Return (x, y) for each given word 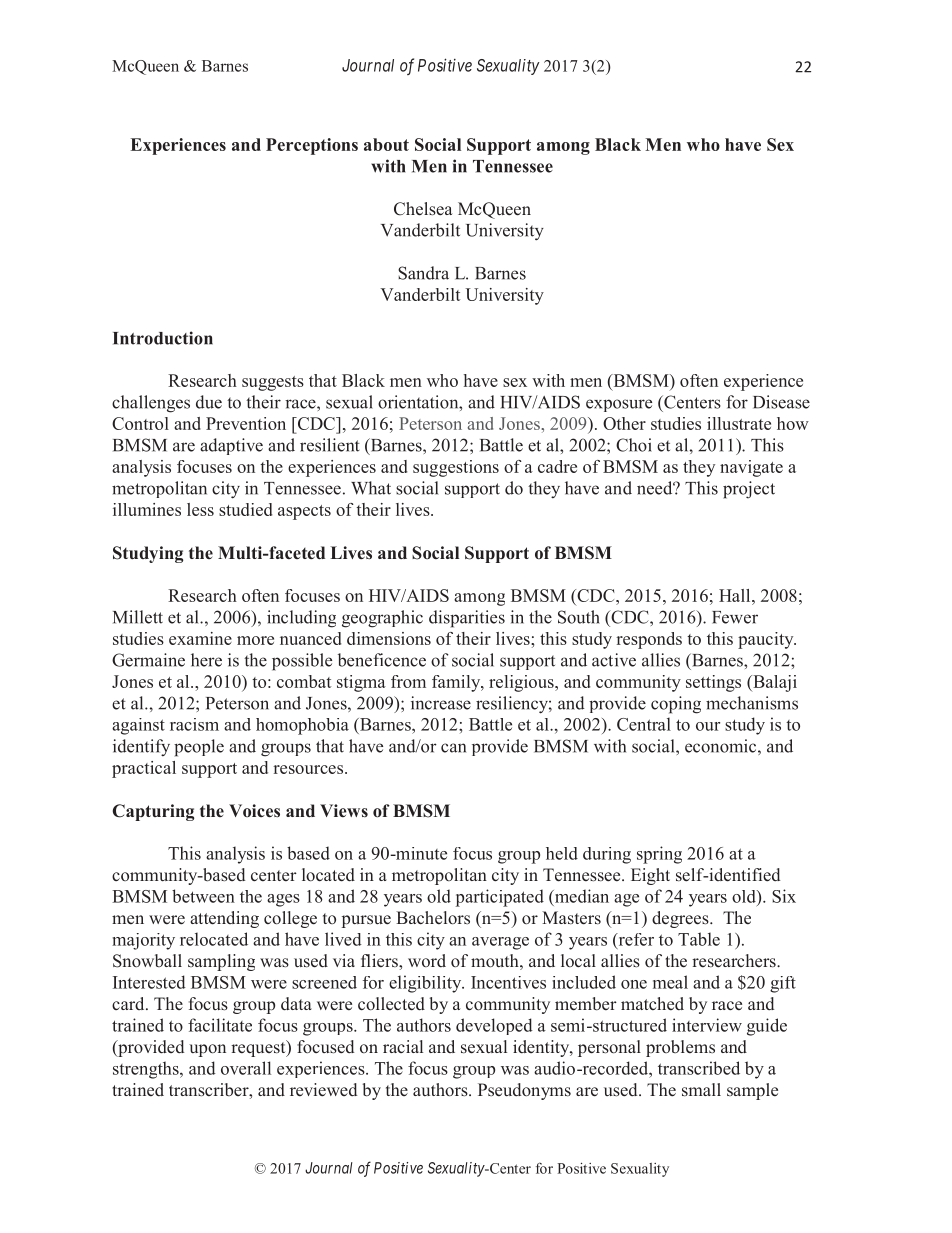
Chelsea (423, 209)
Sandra (423, 273)
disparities (467, 619)
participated (500, 898)
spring (659, 855)
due (209, 402)
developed (494, 1026)
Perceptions (312, 146)
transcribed (699, 1068)
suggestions (456, 468)
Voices (254, 811)
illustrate (739, 423)
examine (200, 638)
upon (207, 1050)
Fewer (735, 617)
